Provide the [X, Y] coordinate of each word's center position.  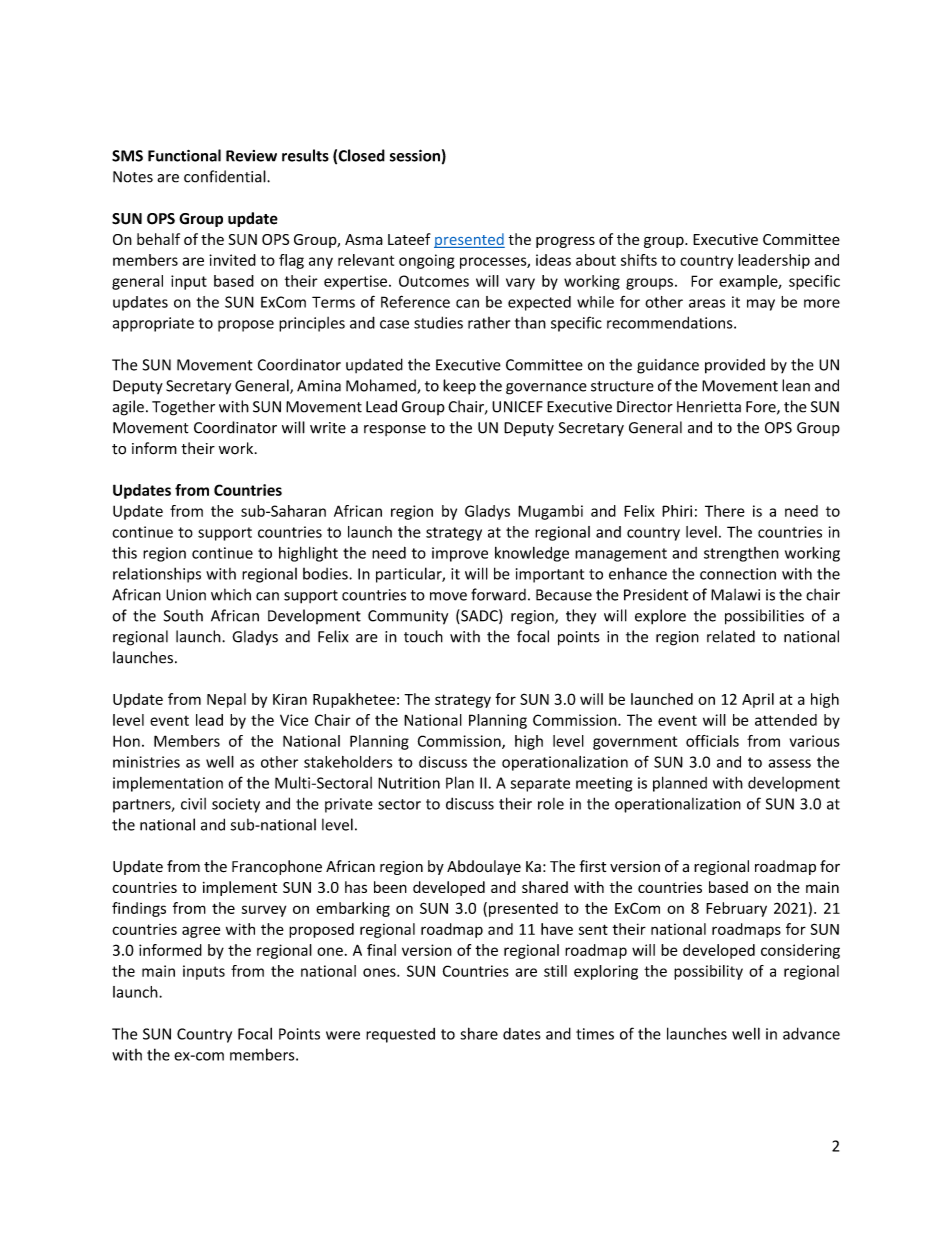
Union [186, 595]
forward [498, 594]
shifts [639, 260]
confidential [226, 176]
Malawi [735, 594]
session [415, 155]
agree [201, 932]
